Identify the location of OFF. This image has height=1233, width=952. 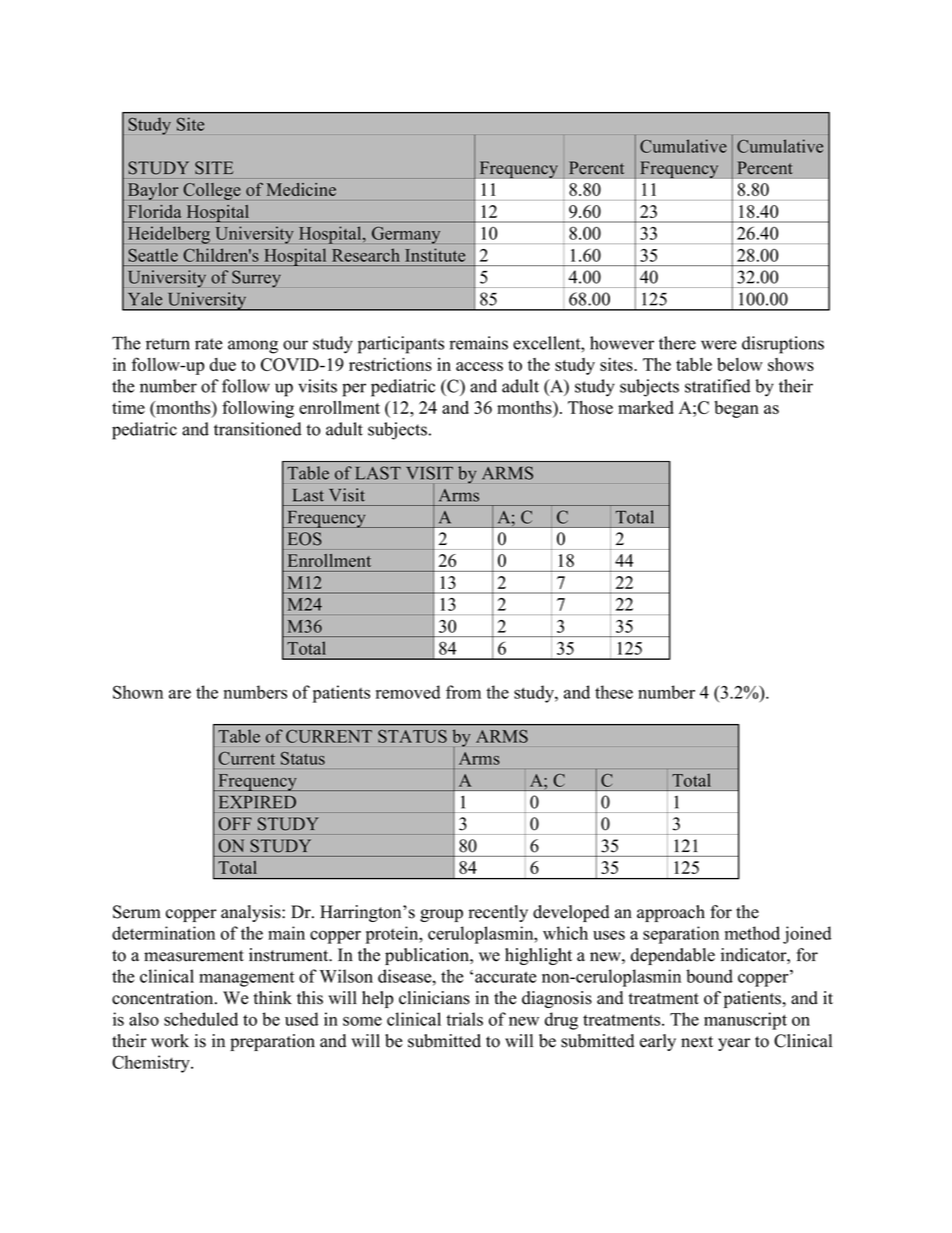
(235, 824).
